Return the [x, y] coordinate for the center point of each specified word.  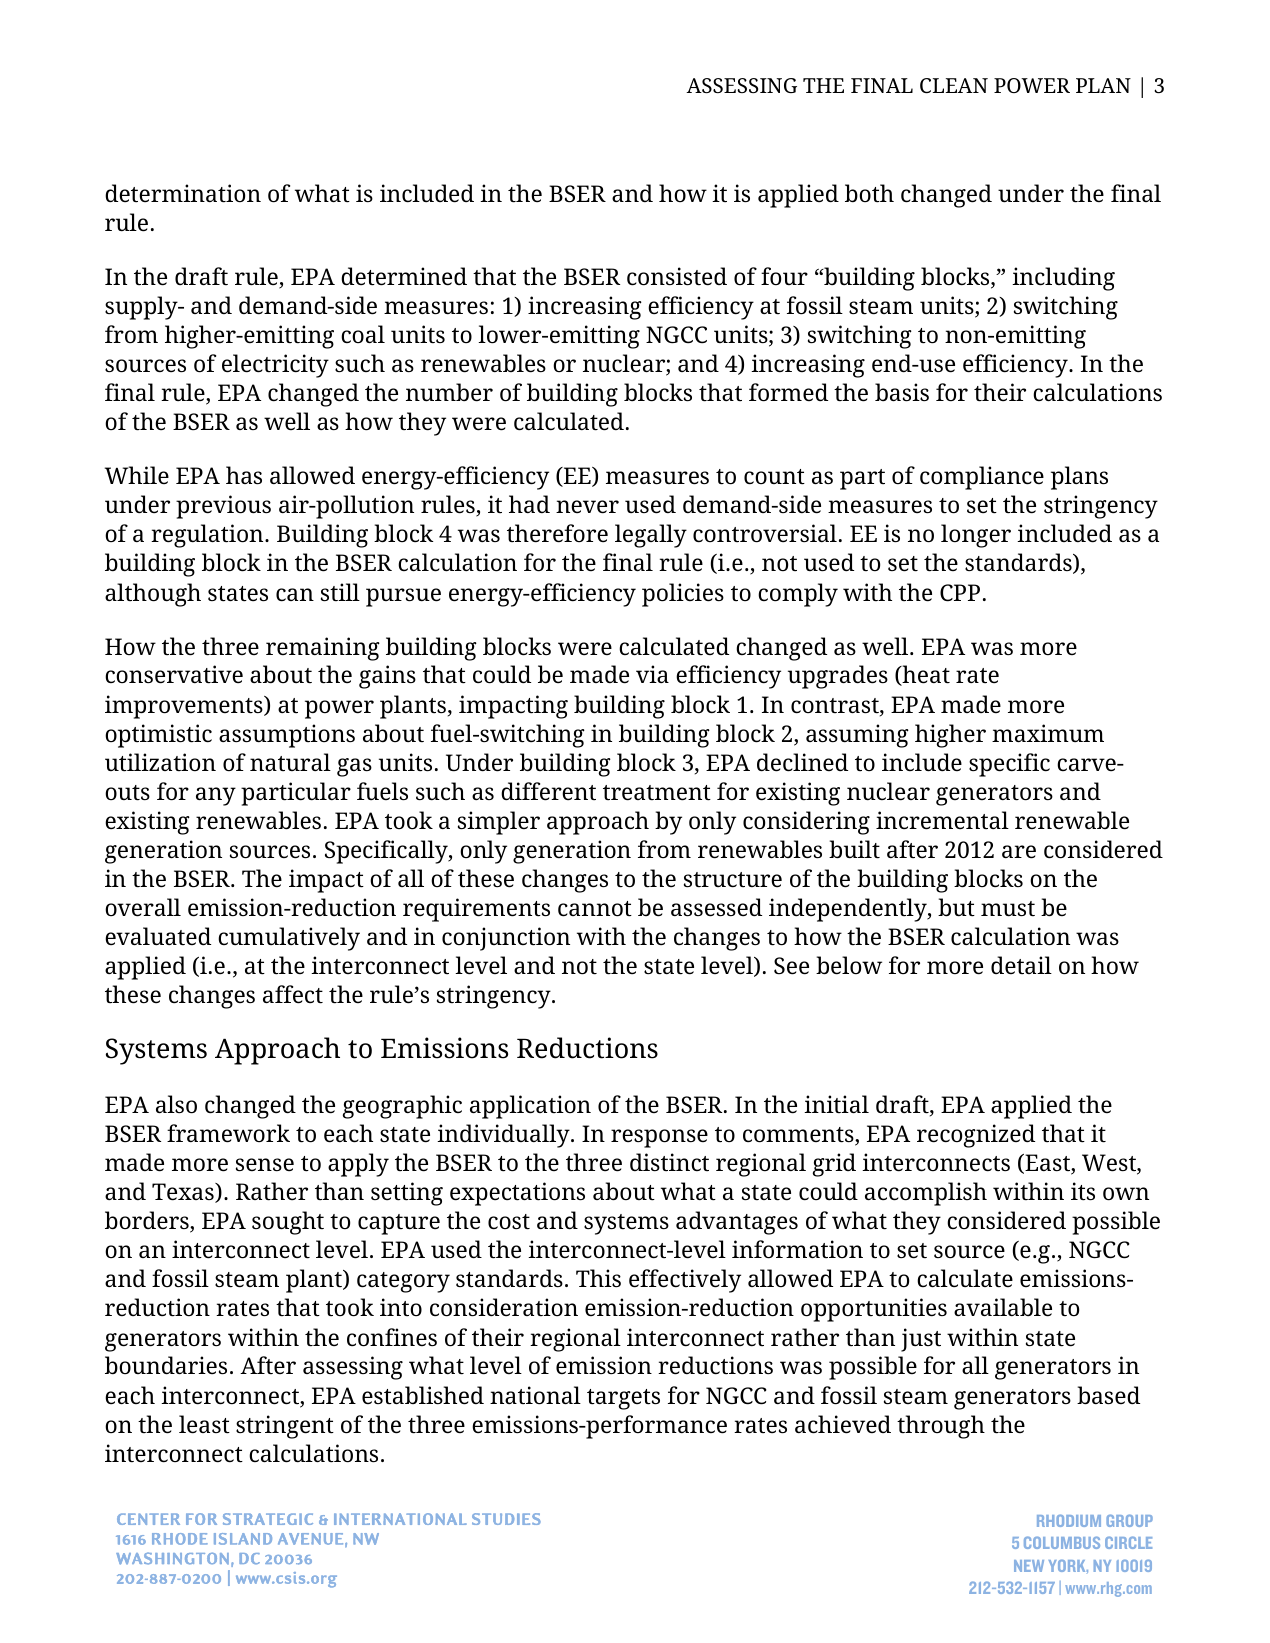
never [587, 507]
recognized [976, 1136]
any [216, 796]
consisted [677, 276]
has [244, 475]
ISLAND [243, 1539]
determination [183, 193]
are [1019, 852]
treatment [657, 793]
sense [265, 1165]
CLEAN [954, 85]
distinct [669, 1162]
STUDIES [506, 1519]
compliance [982, 478]
